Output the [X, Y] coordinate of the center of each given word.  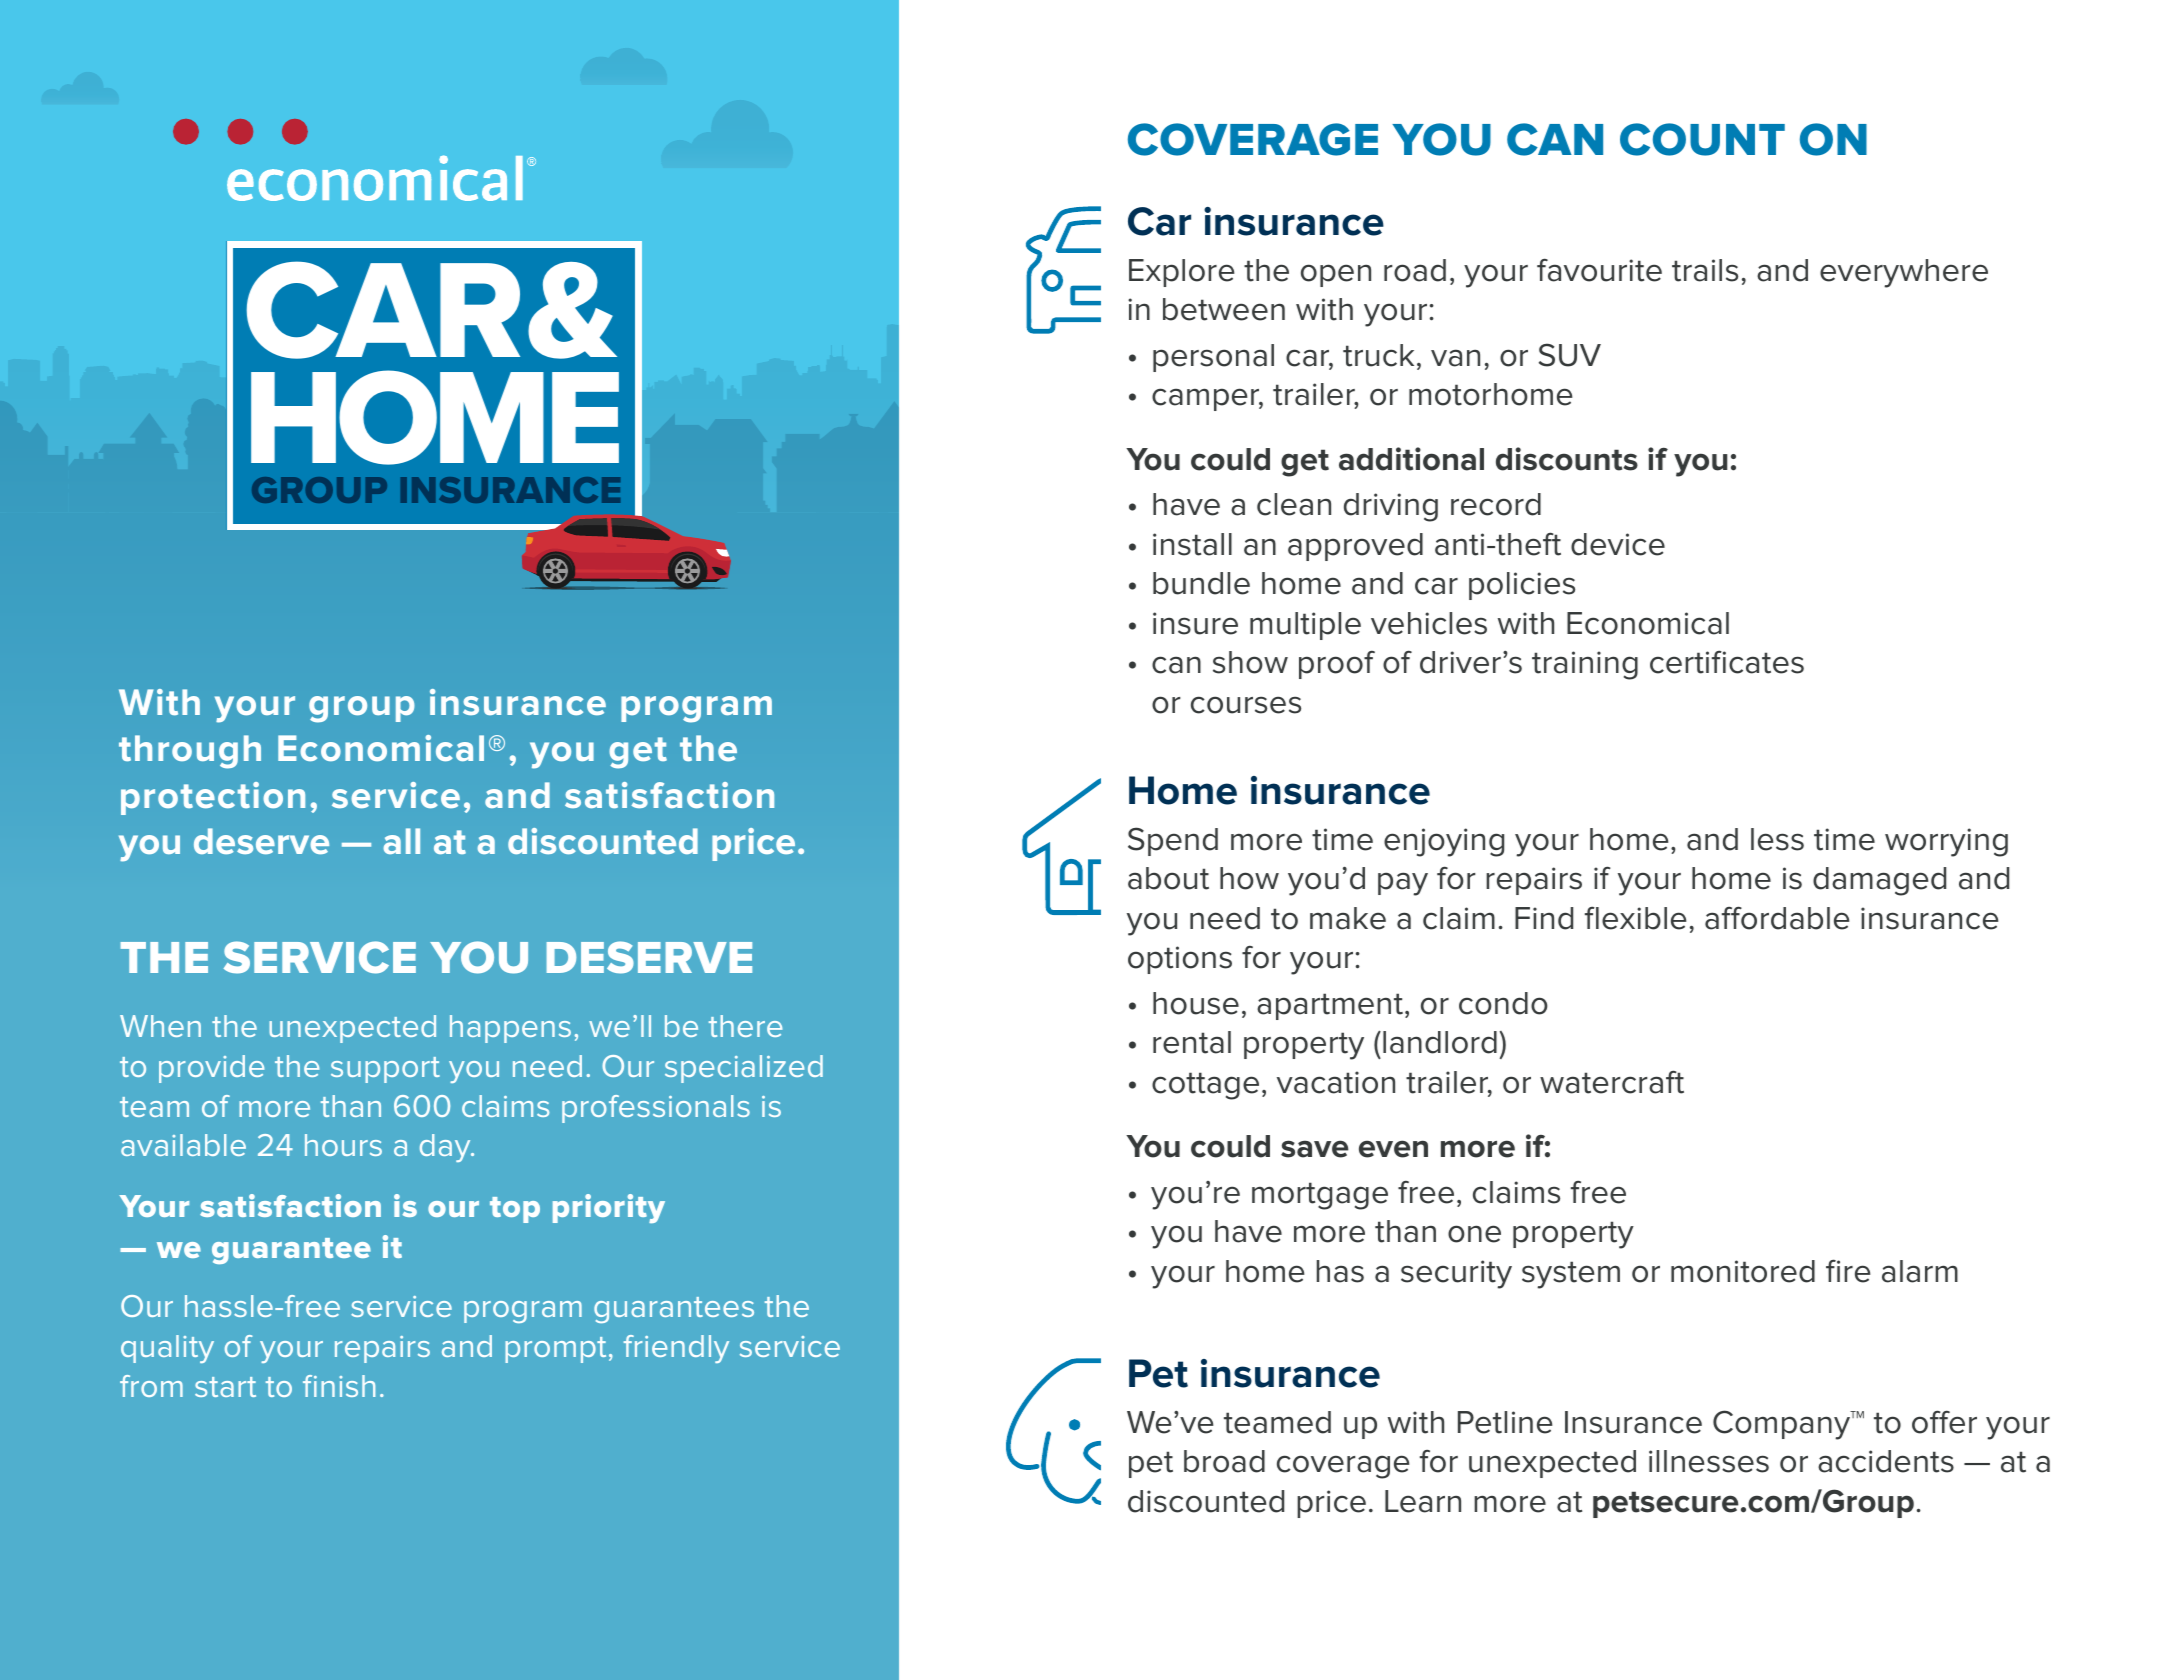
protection [213, 798]
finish [339, 1386]
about [1168, 878]
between [1224, 309]
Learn [1423, 1501]
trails [1705, 270]
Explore [1181, 273]
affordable [1777, 918]
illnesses [1709, 1461]
